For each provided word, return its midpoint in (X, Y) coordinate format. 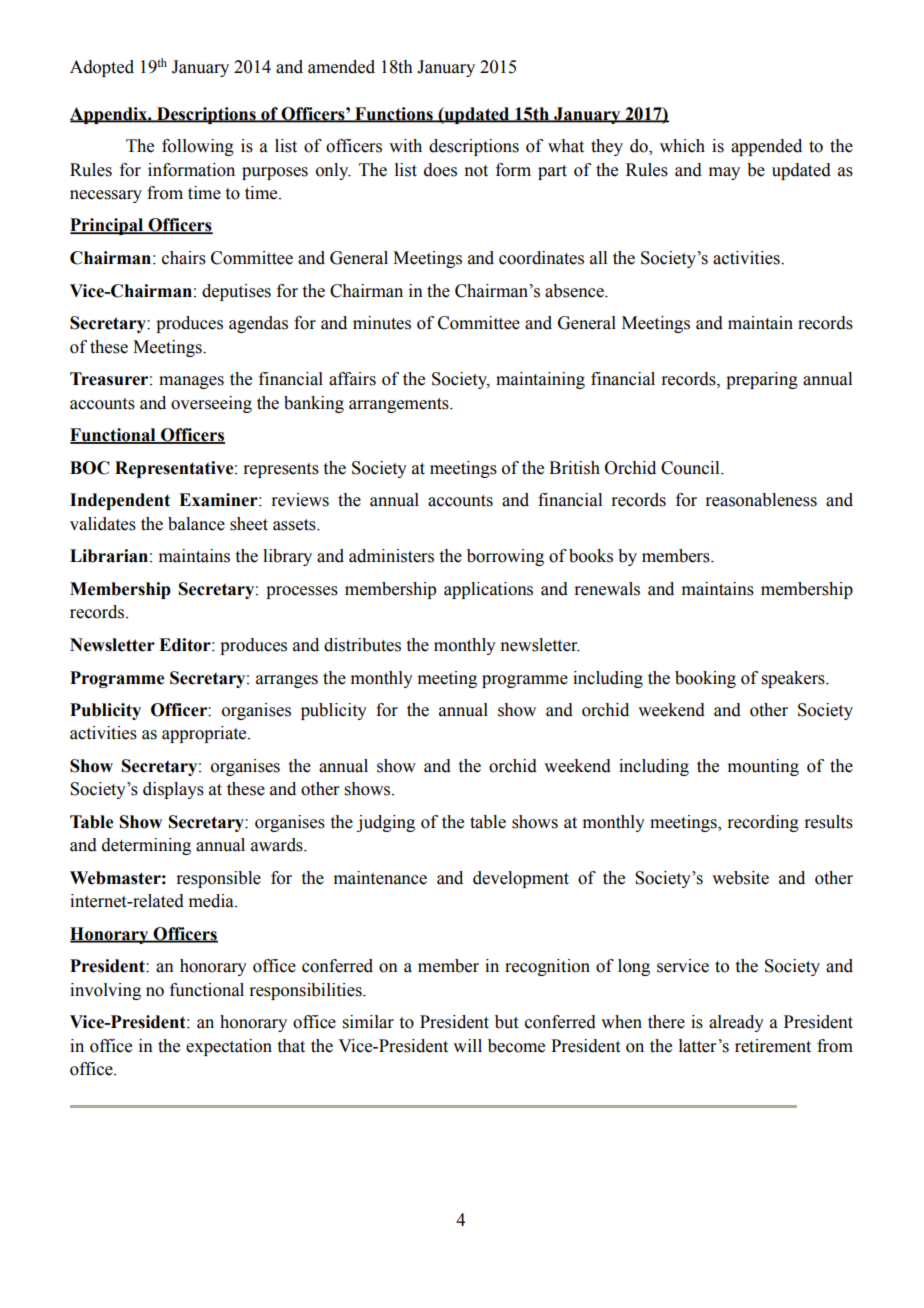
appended (766, 147)
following (198, 147)
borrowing (505, 557)
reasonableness (761, 500)
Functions (394, 114)
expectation (229, 1047)
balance (196, 524)
